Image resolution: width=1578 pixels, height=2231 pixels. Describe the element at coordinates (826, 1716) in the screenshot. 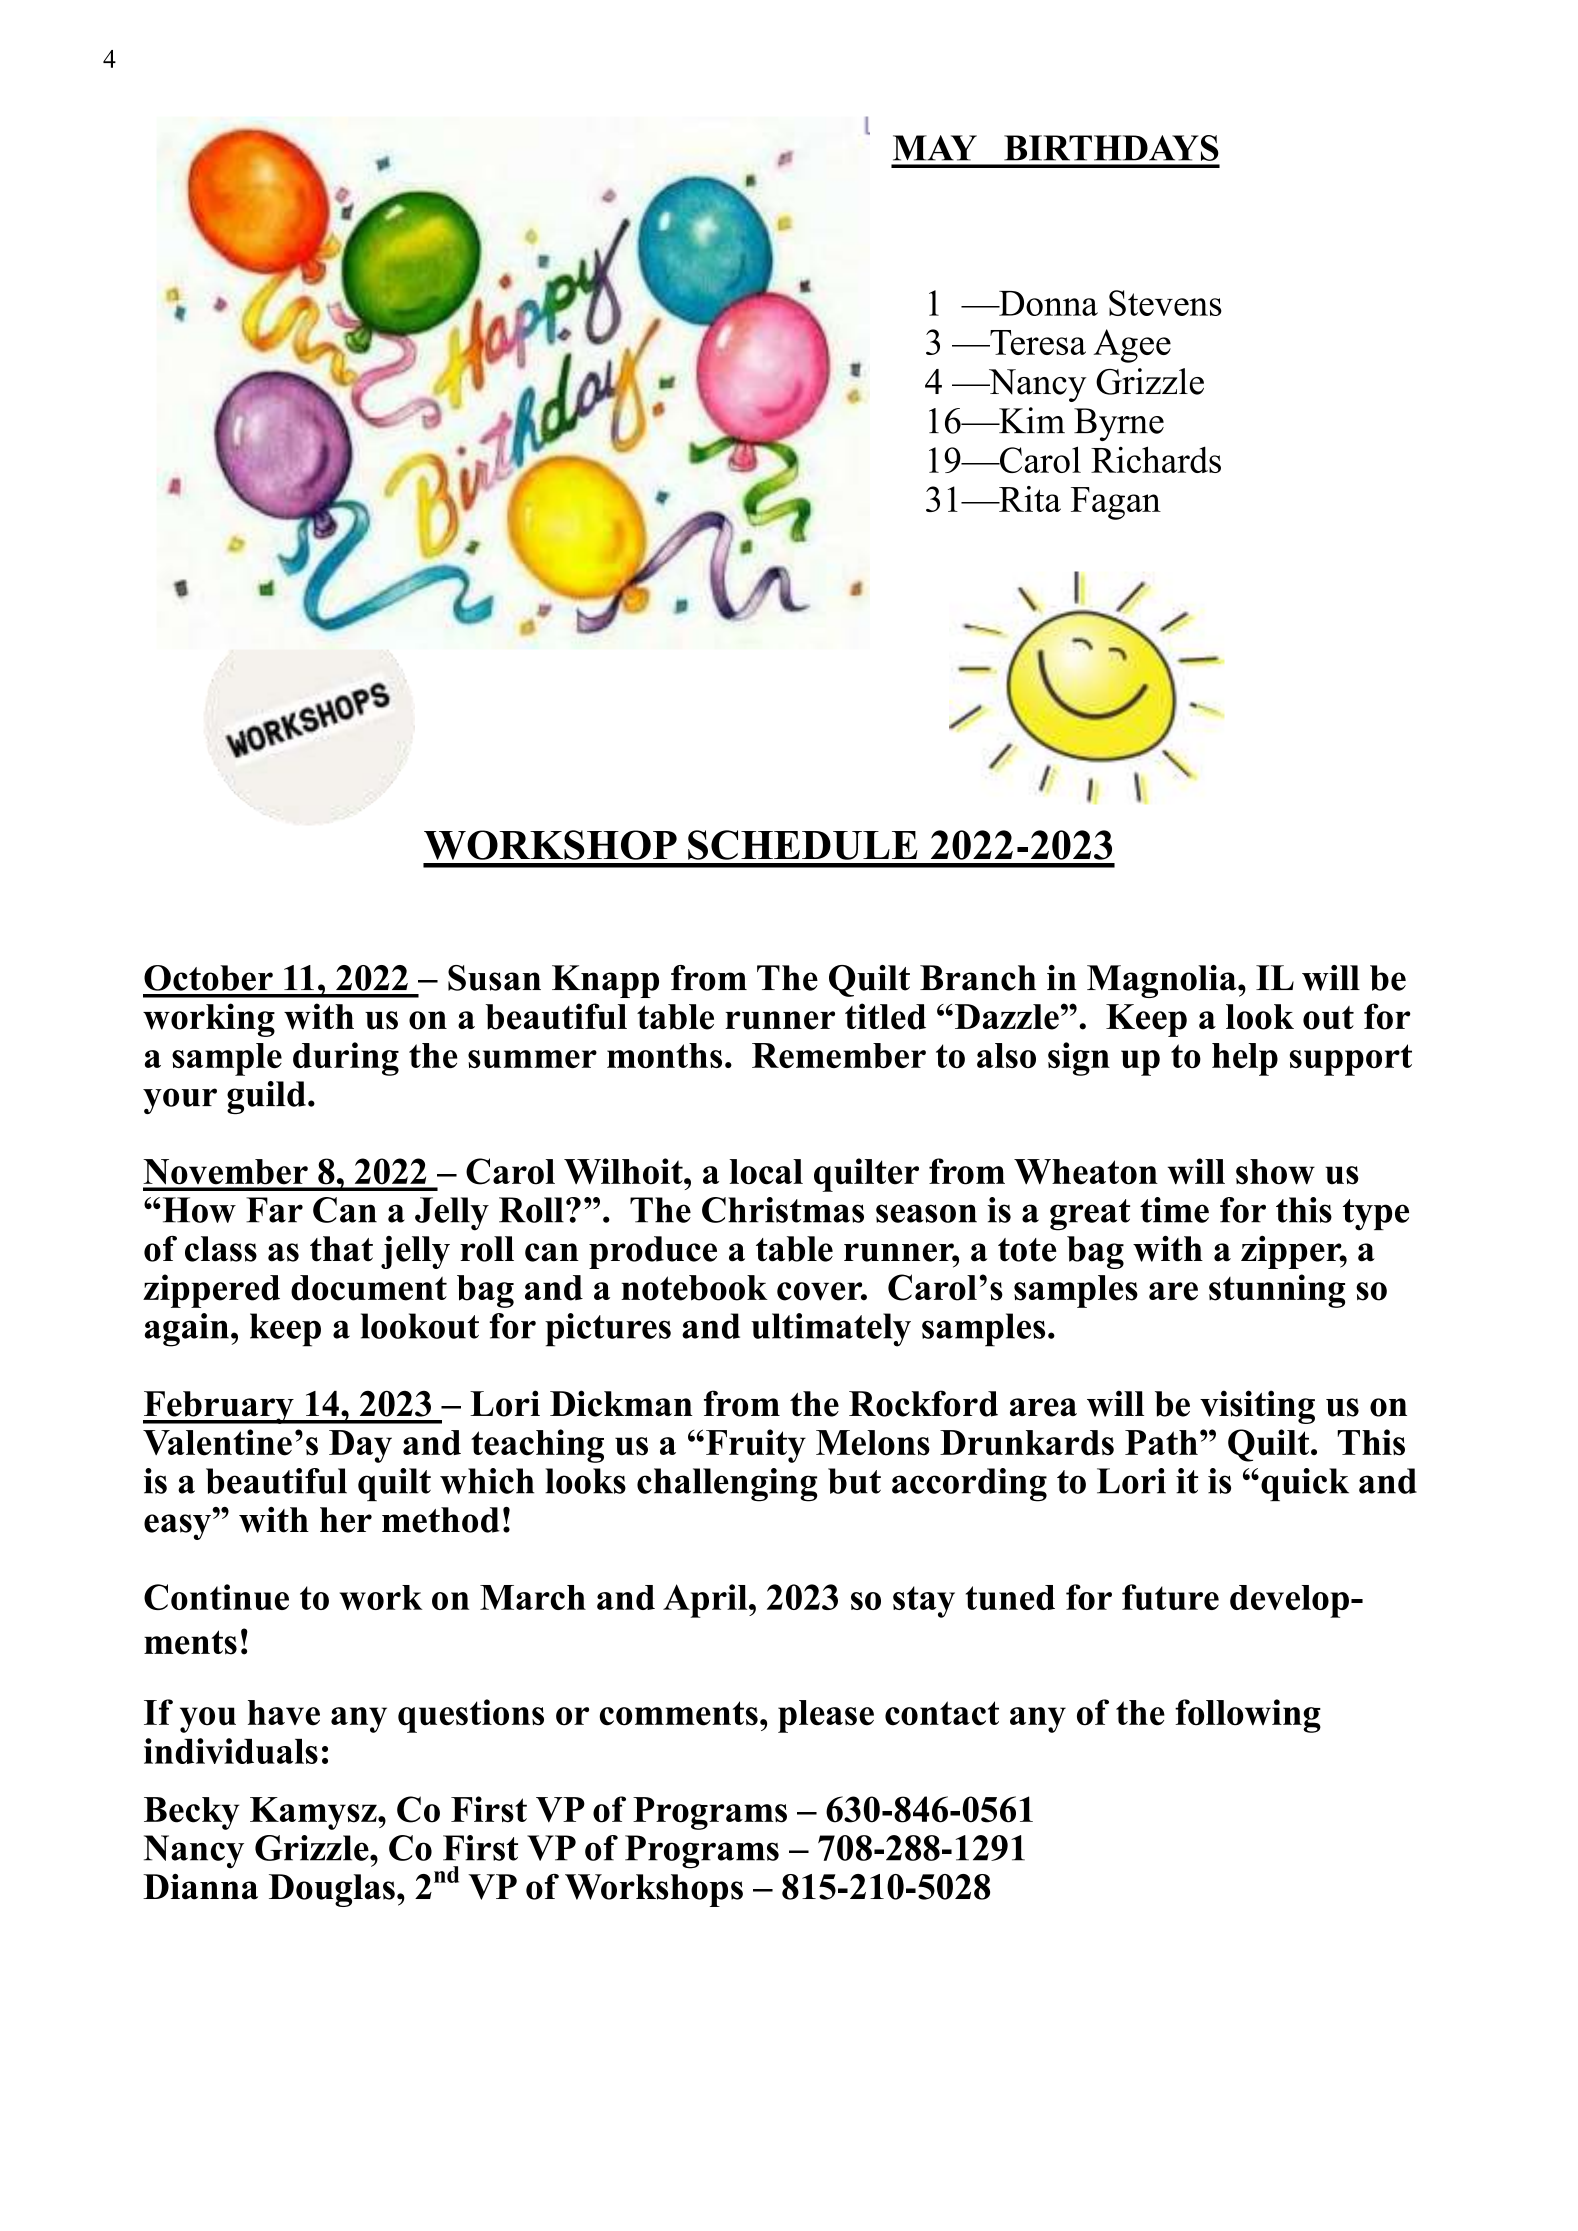

I see `please` at that location.
